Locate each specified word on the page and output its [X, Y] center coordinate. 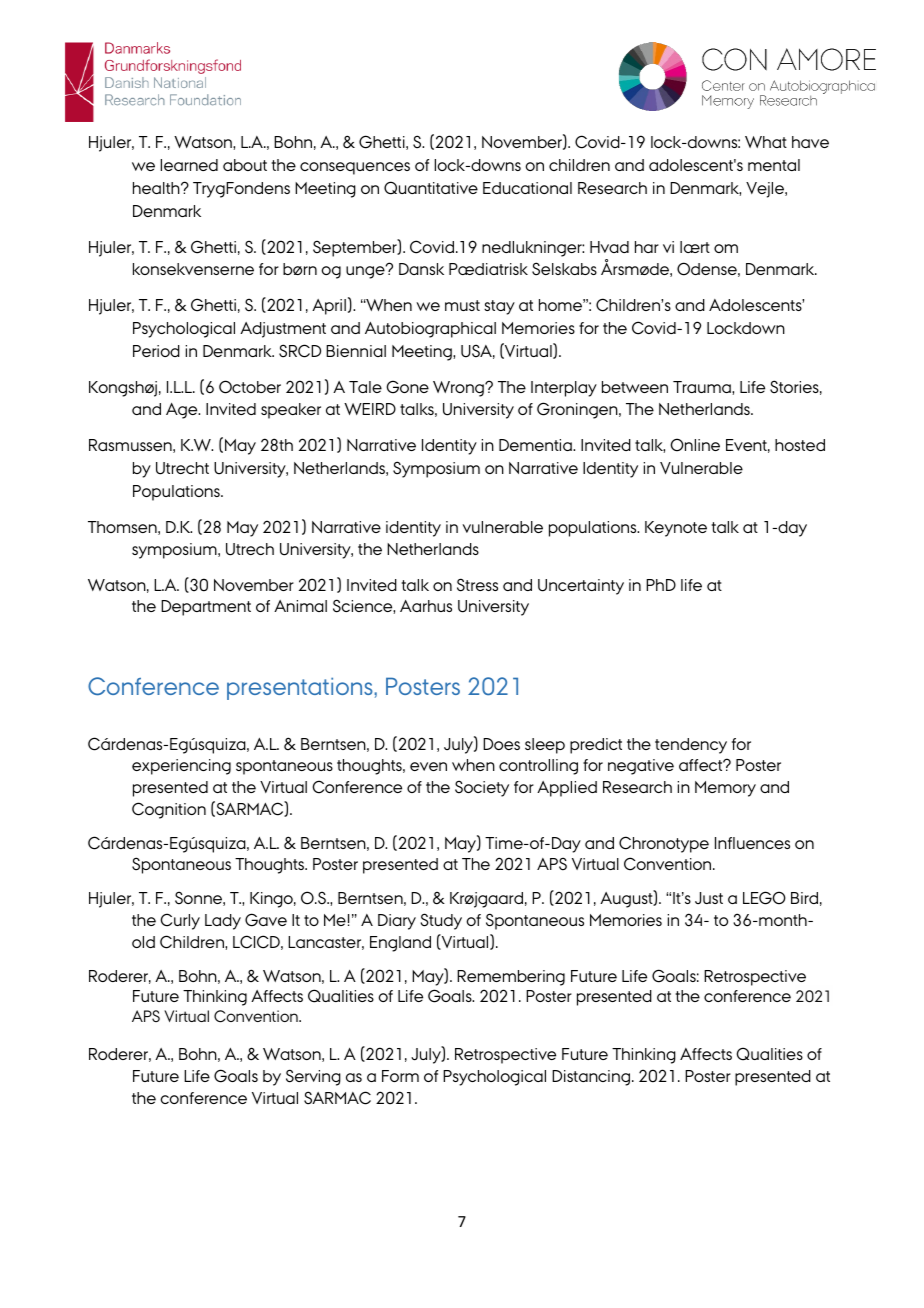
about [245, 165]
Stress [477, 585]
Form [400, 1076]
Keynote [676, 529]
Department [206, 608]
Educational [527, 188]
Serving [313, 1077]
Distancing [591, 1078]
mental [774, 165]
